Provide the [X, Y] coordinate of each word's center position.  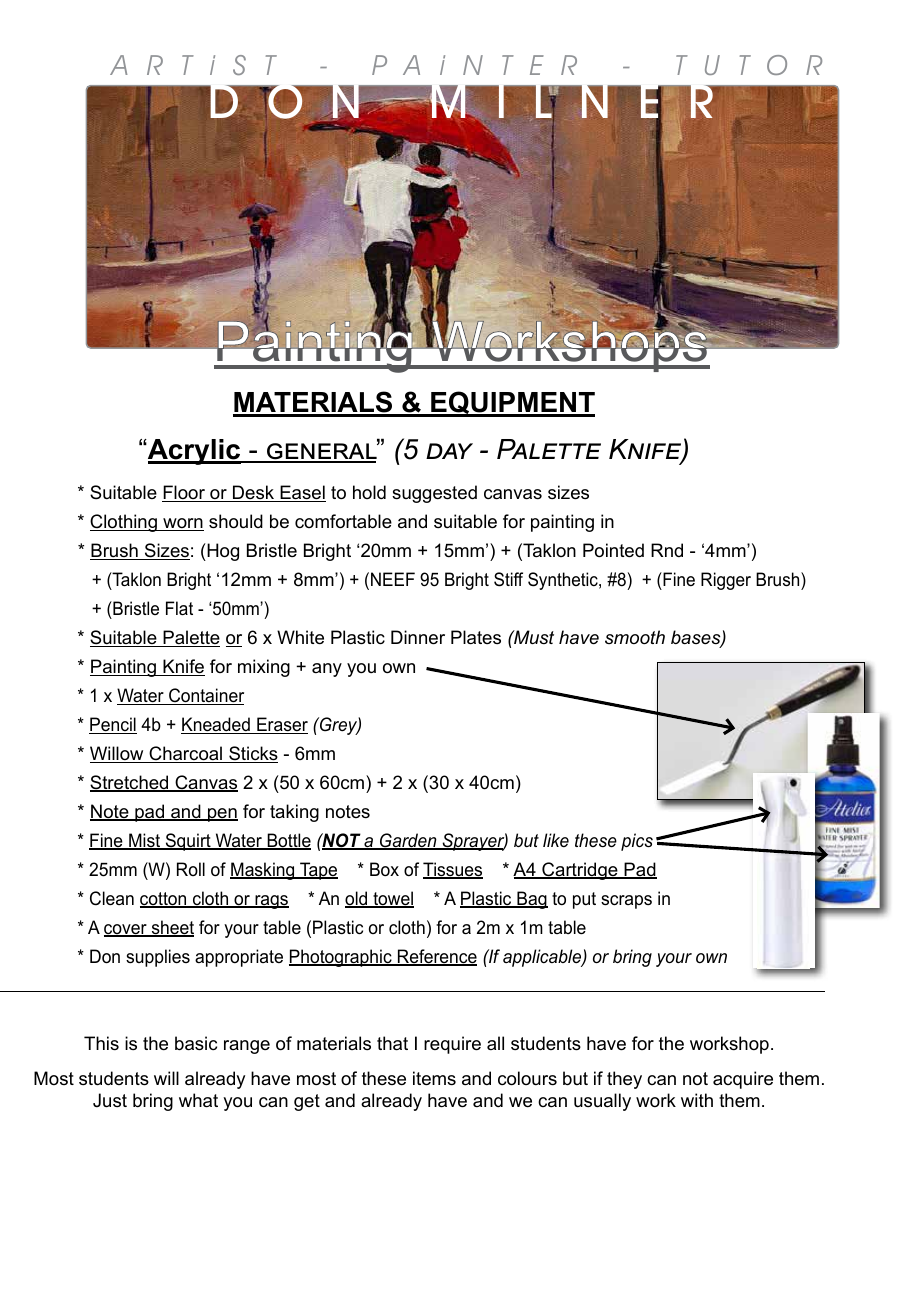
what [198, 1100]
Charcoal [186, 754]
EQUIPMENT [512, 404]
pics [637, 842]
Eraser [281, 725]
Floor [185, 493]
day [449, 451]
